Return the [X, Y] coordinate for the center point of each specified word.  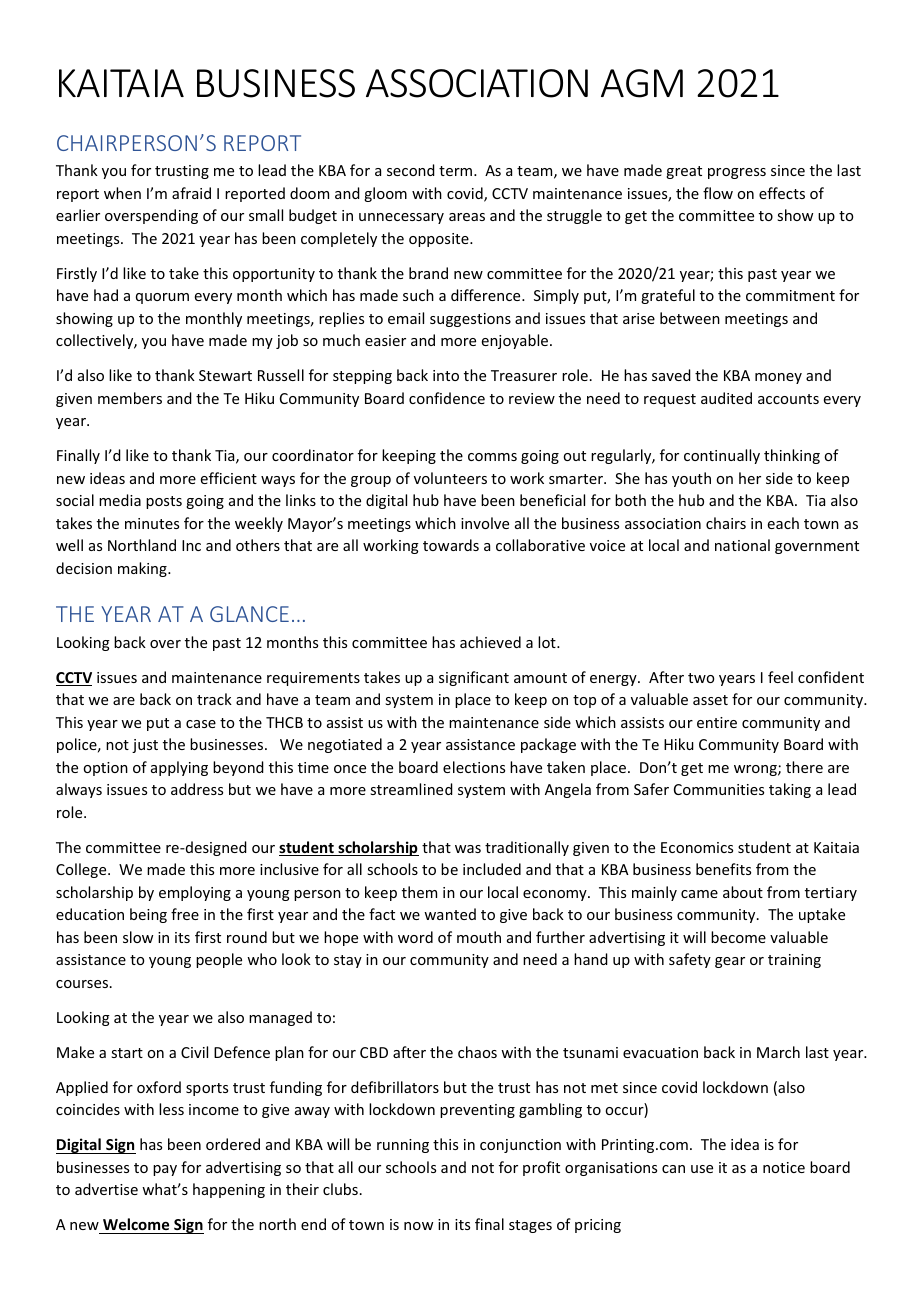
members [130, 398]
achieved [490, 642]
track [214, 699]
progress [737, 173]
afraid [191, 193]
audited [726, 398]
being [148, 915]
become [738, 937]
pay [165, 1170]
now [418, 1226]
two [701, 678]
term [457, 171]
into [446, 375]
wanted [450, 914]
